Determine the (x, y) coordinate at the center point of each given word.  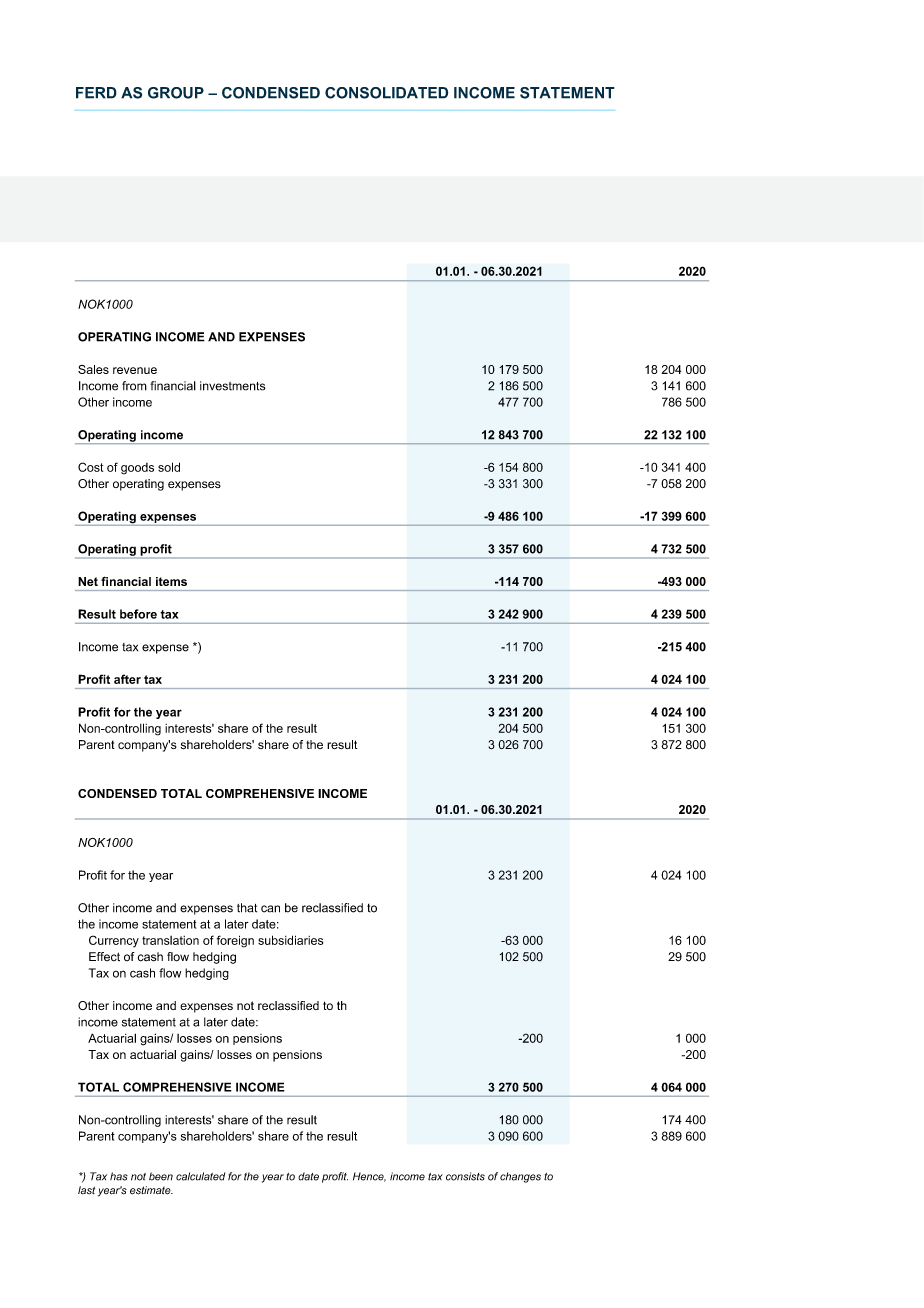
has (119, 1176)
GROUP (176, 93)
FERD (96, 93)
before (138, 614)
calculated (200, 1176)
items (171, 581)
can (270, 909)
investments (232, 386)
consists (465, 1176)
